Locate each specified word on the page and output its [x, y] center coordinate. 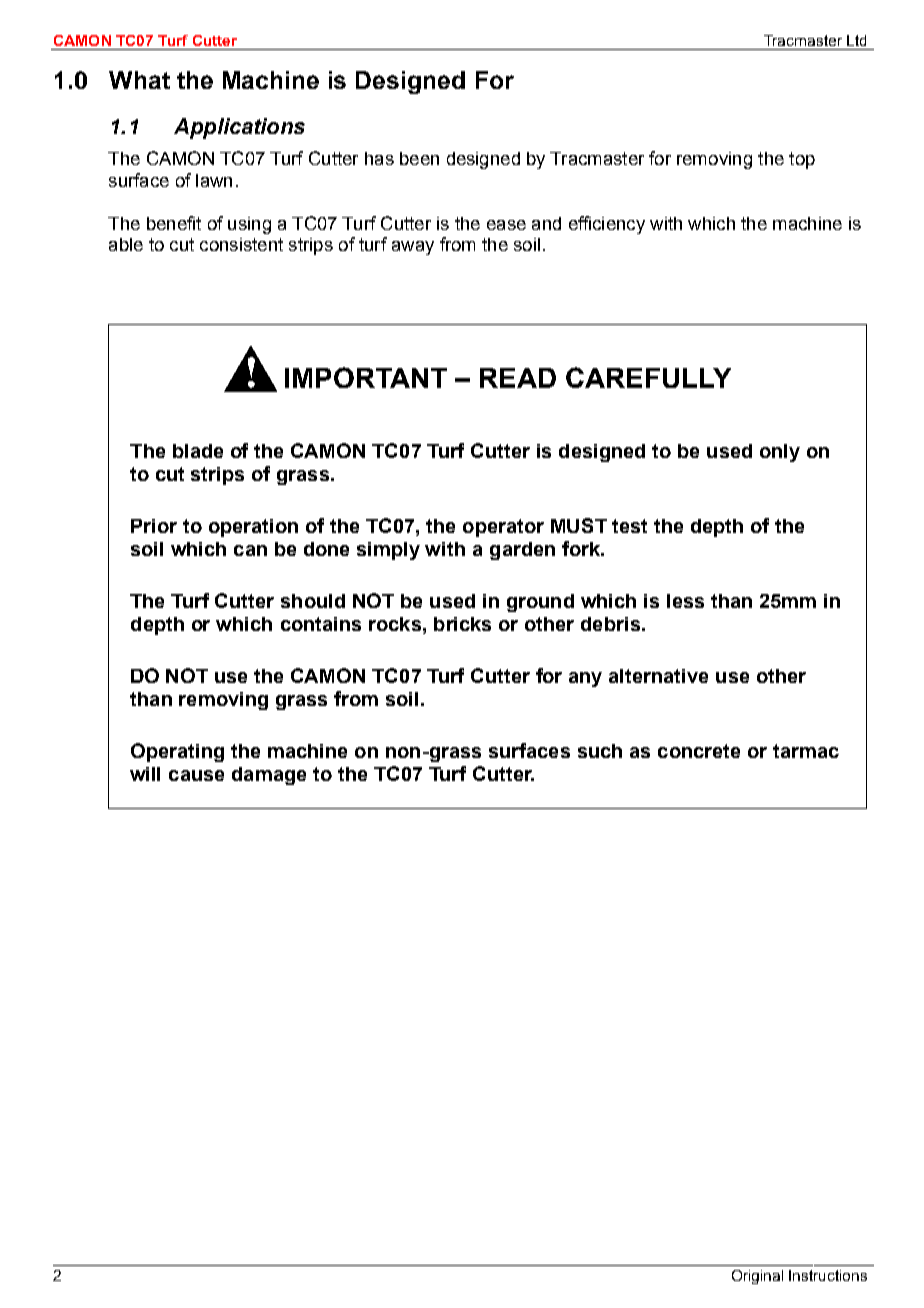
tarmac [806, 751]
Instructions [828, 1275]
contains [321, 624]
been [419, 158]
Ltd [856, 40]
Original [757, 1277]
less [685, 601]
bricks [462, 624]
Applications [239, 128]
